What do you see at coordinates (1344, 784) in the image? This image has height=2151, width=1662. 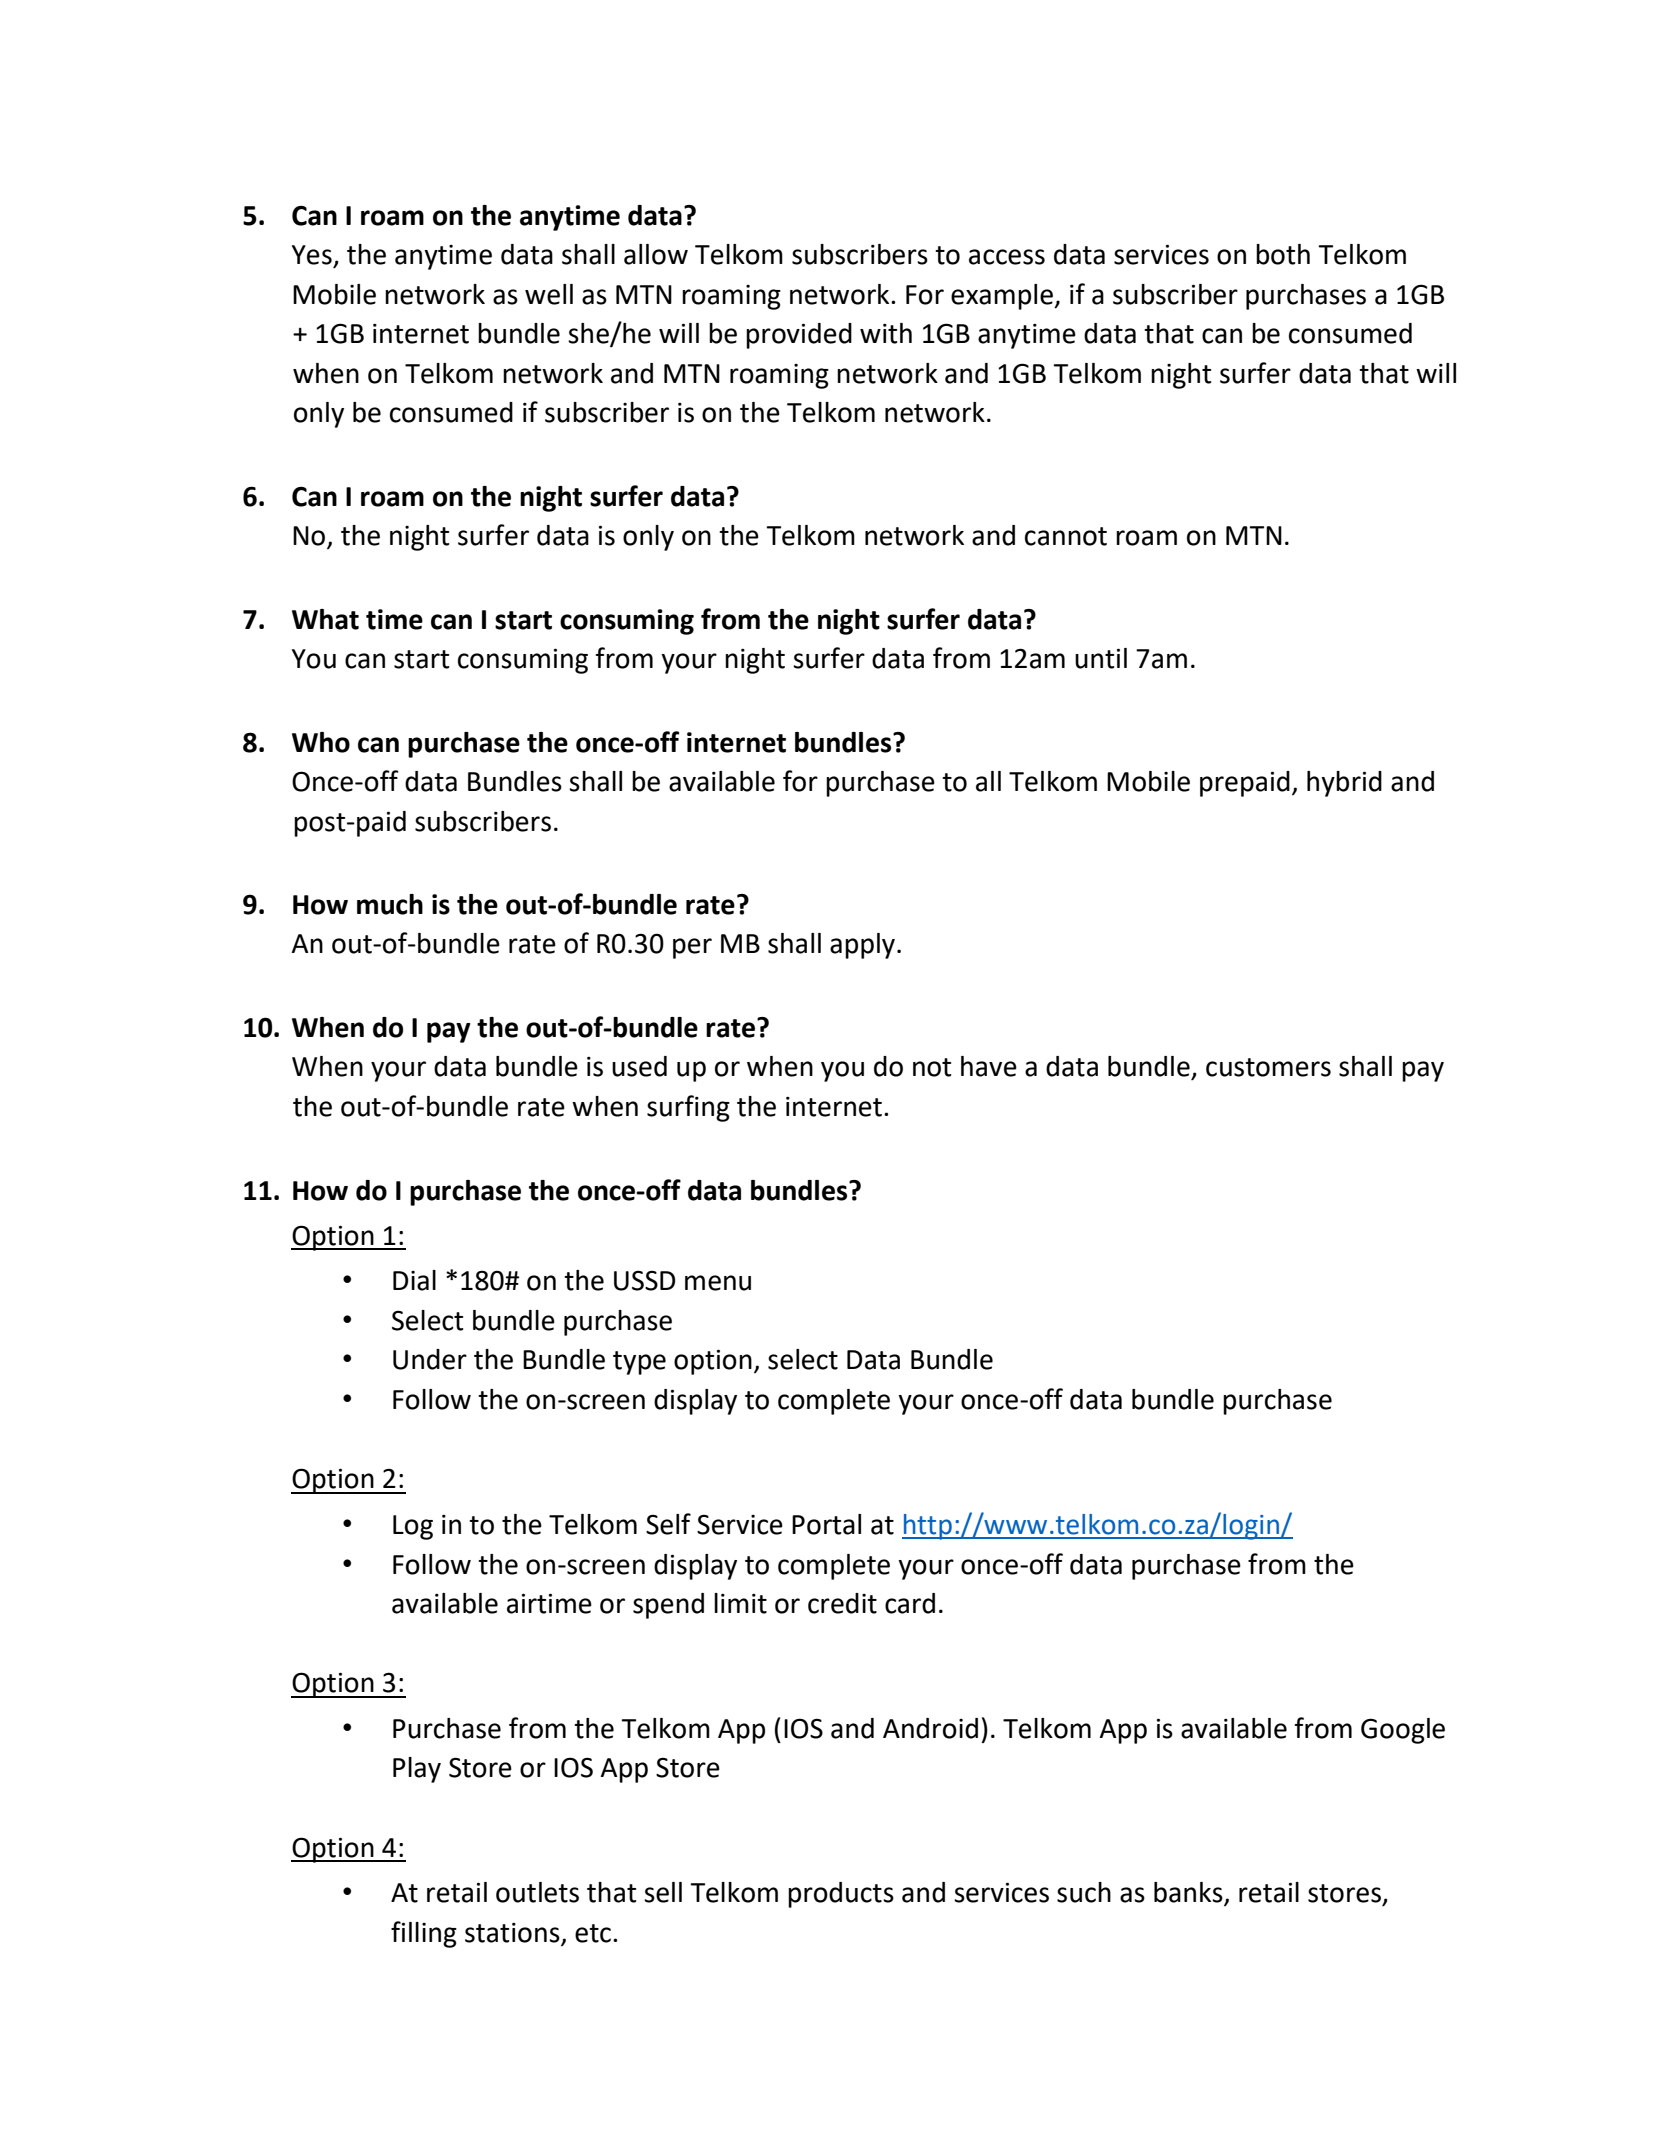 I see `hybrid` at bounding box center [1344, 784].
